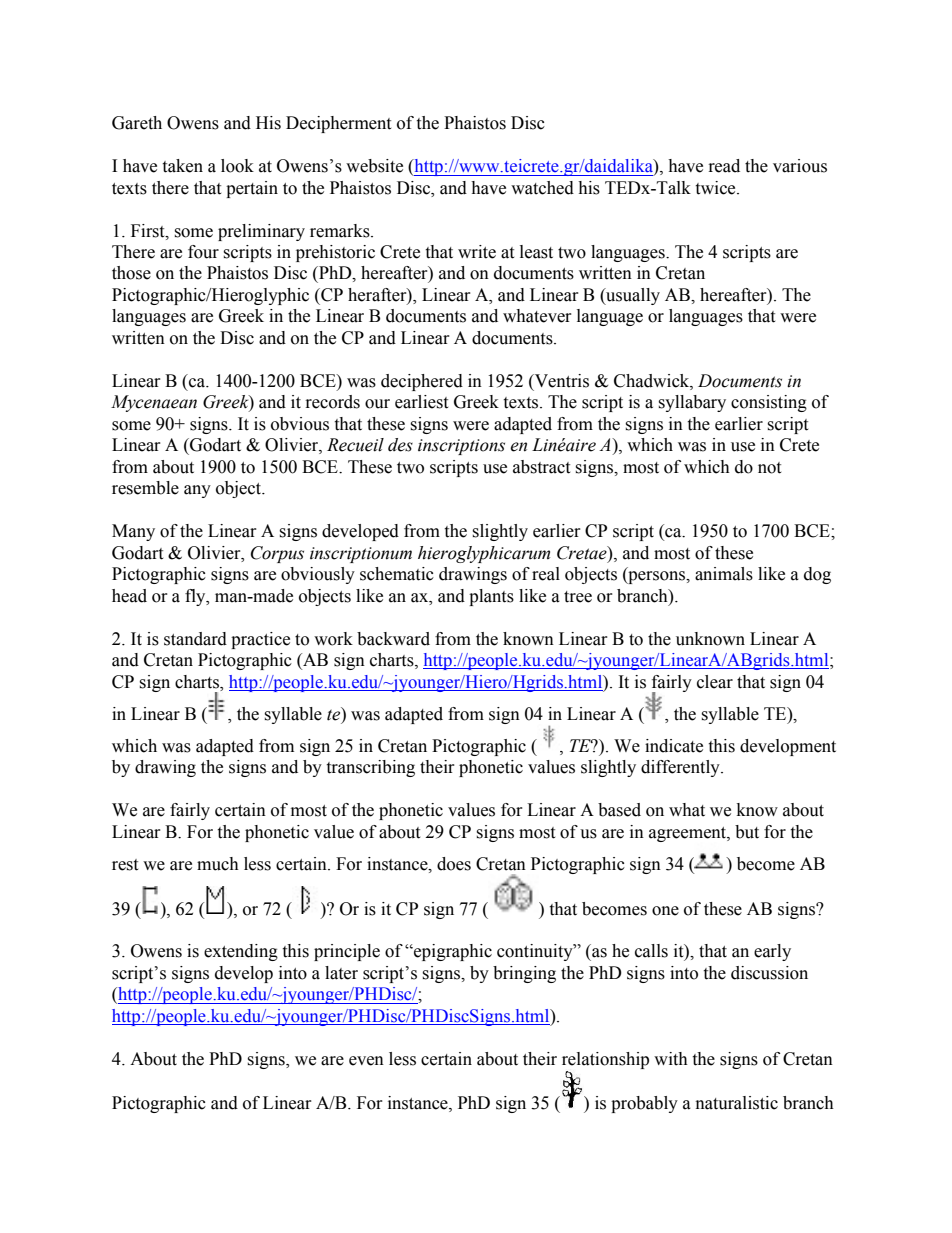 This document has width=952, height=1233. Describe the element at coordinates (542, 188) in the document. I see `watched` at that location.
